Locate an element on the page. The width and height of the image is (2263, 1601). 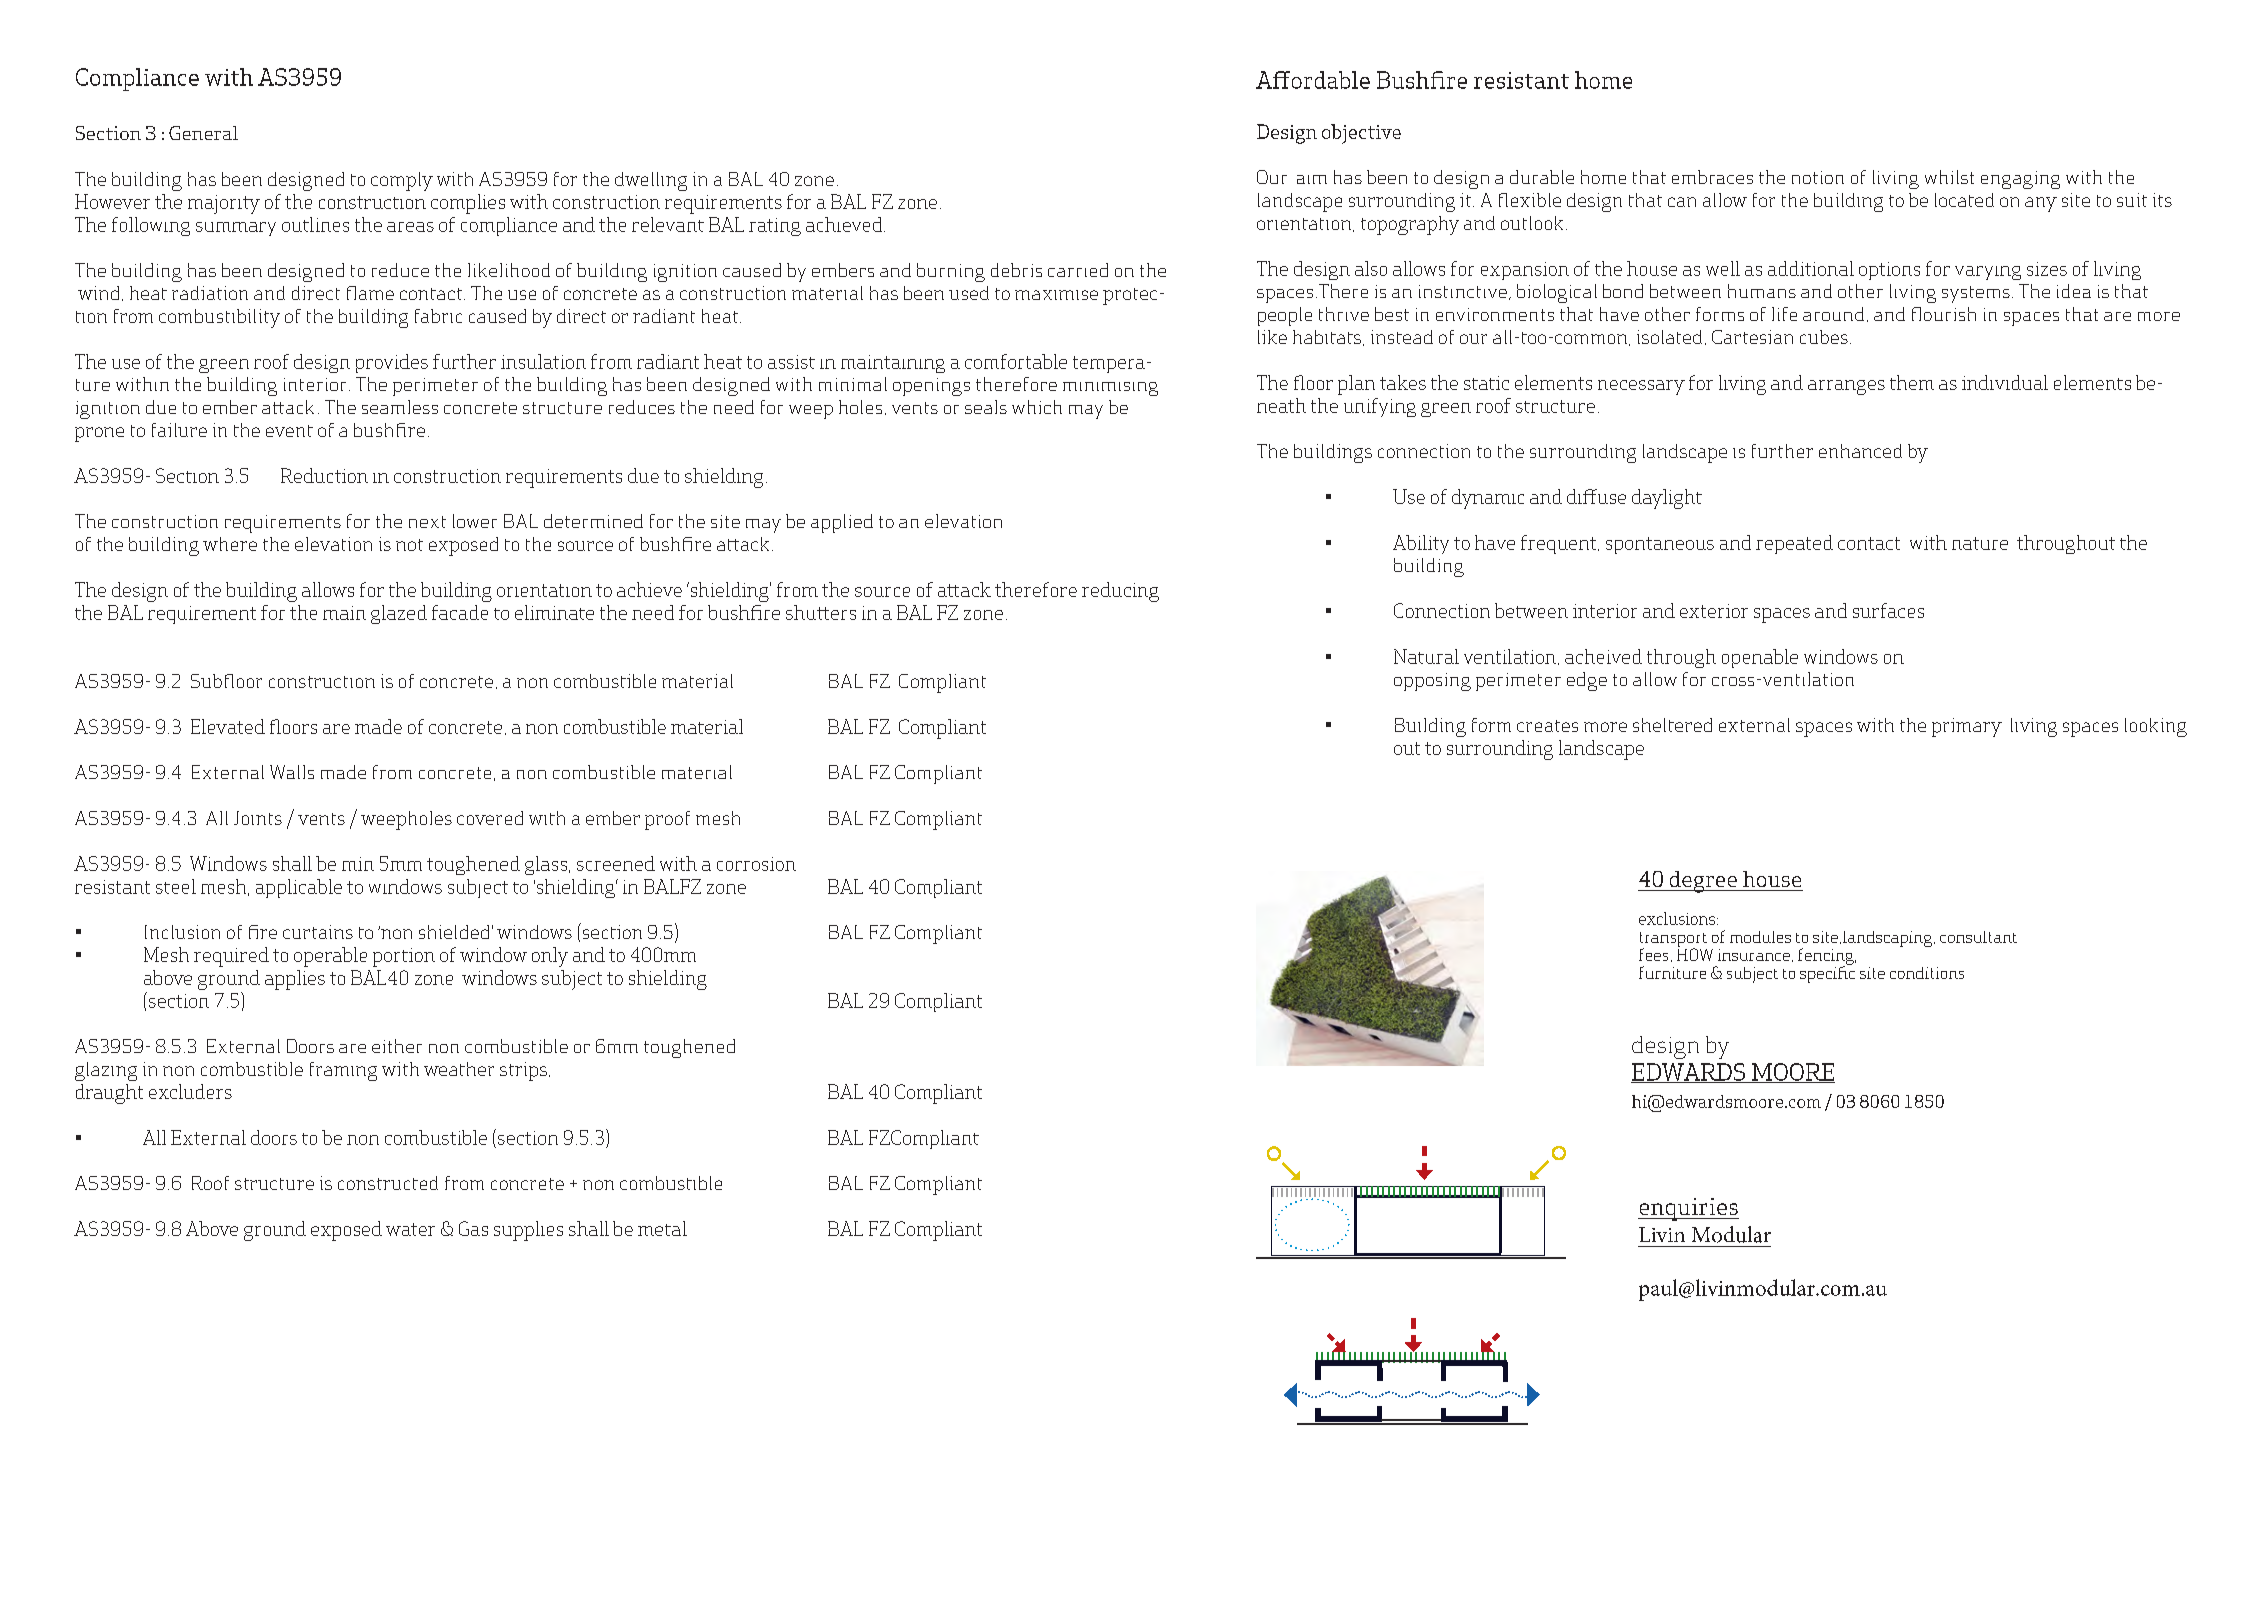
glazed is located at coordinates (399, 614).
